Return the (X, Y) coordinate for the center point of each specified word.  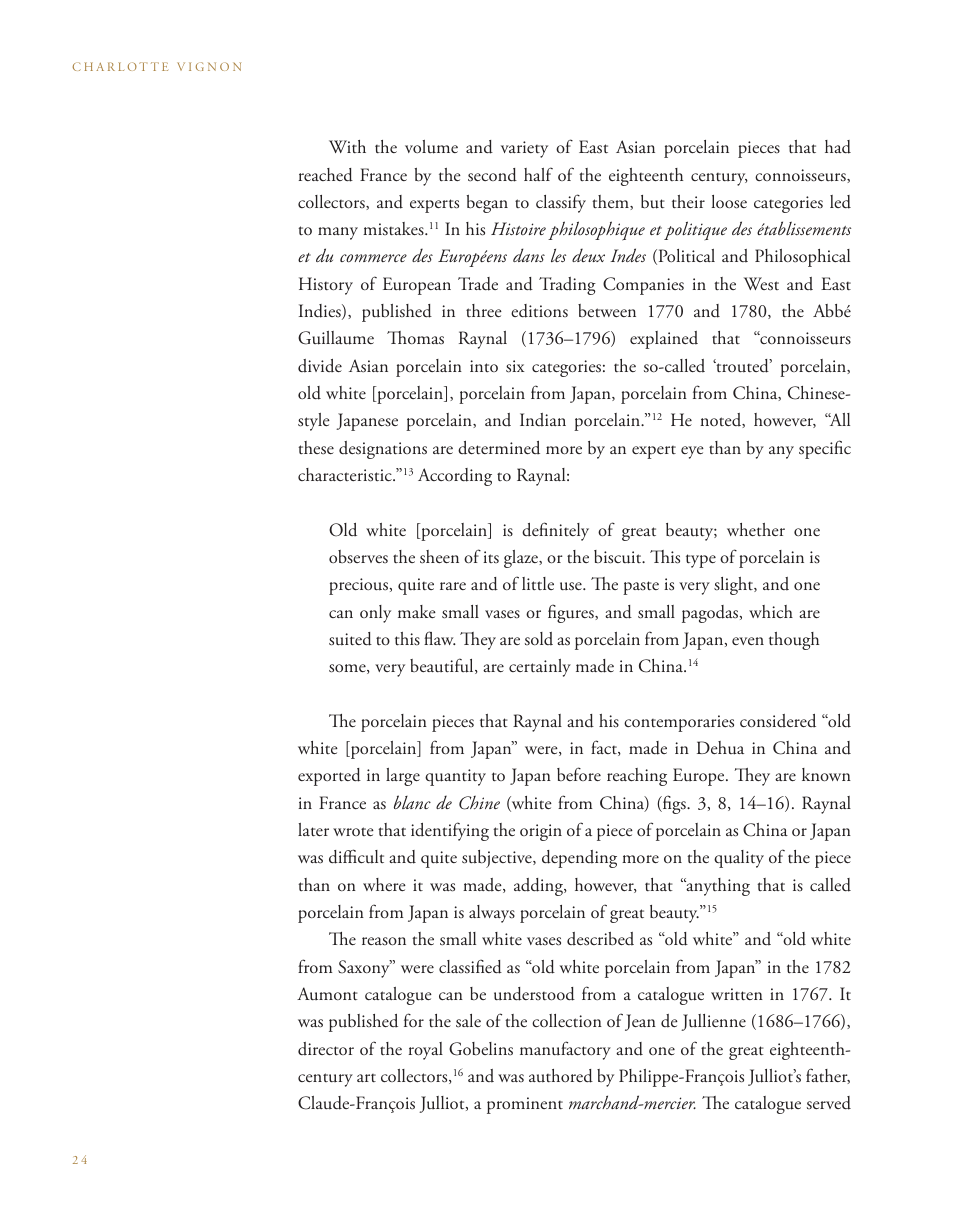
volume (431, 147)
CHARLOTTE (120, 66)
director (326, 1049)
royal (426, 1051)
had (838, 147)
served (829, 1103)
